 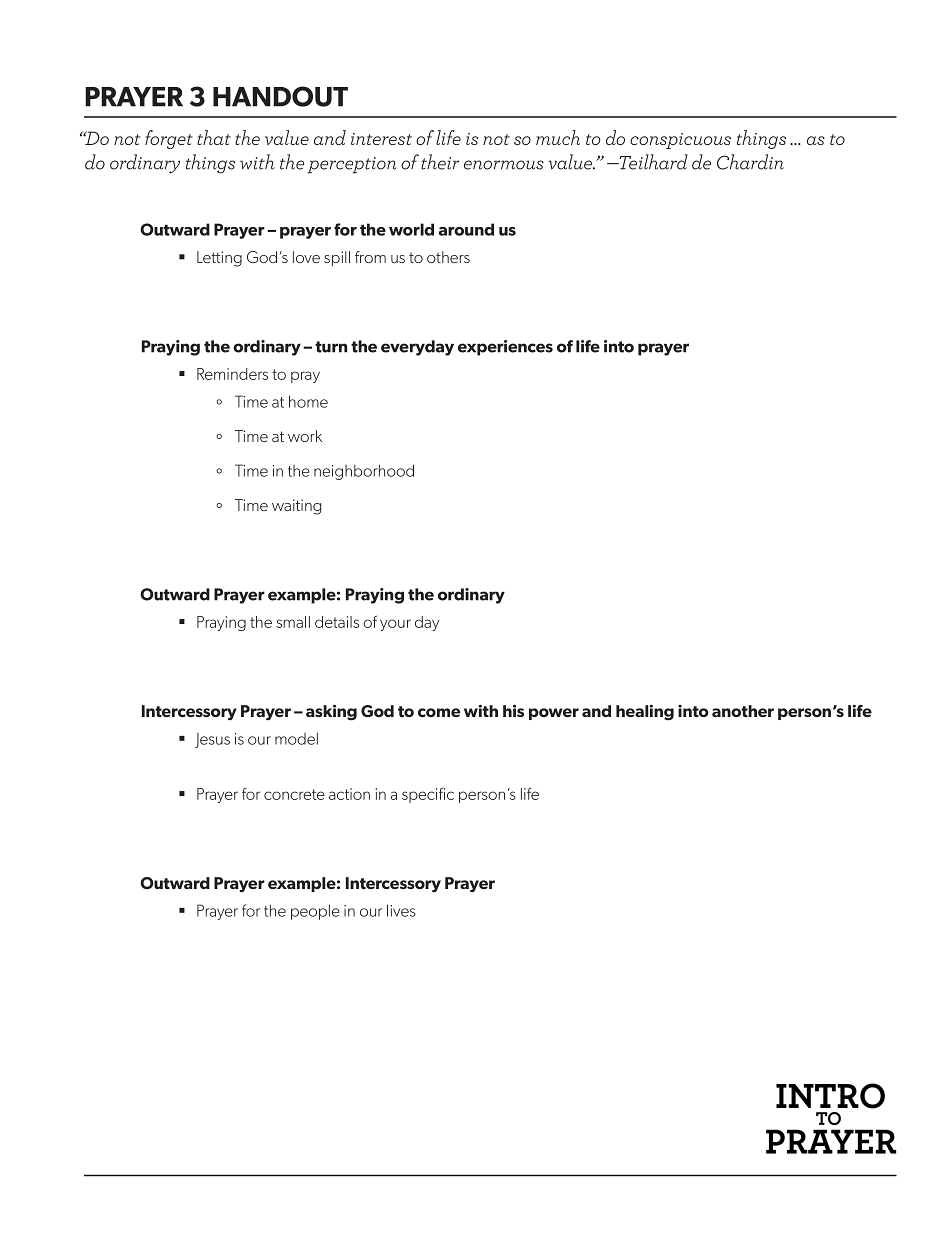 I want to click on healing, so click(x=645, y=713).
